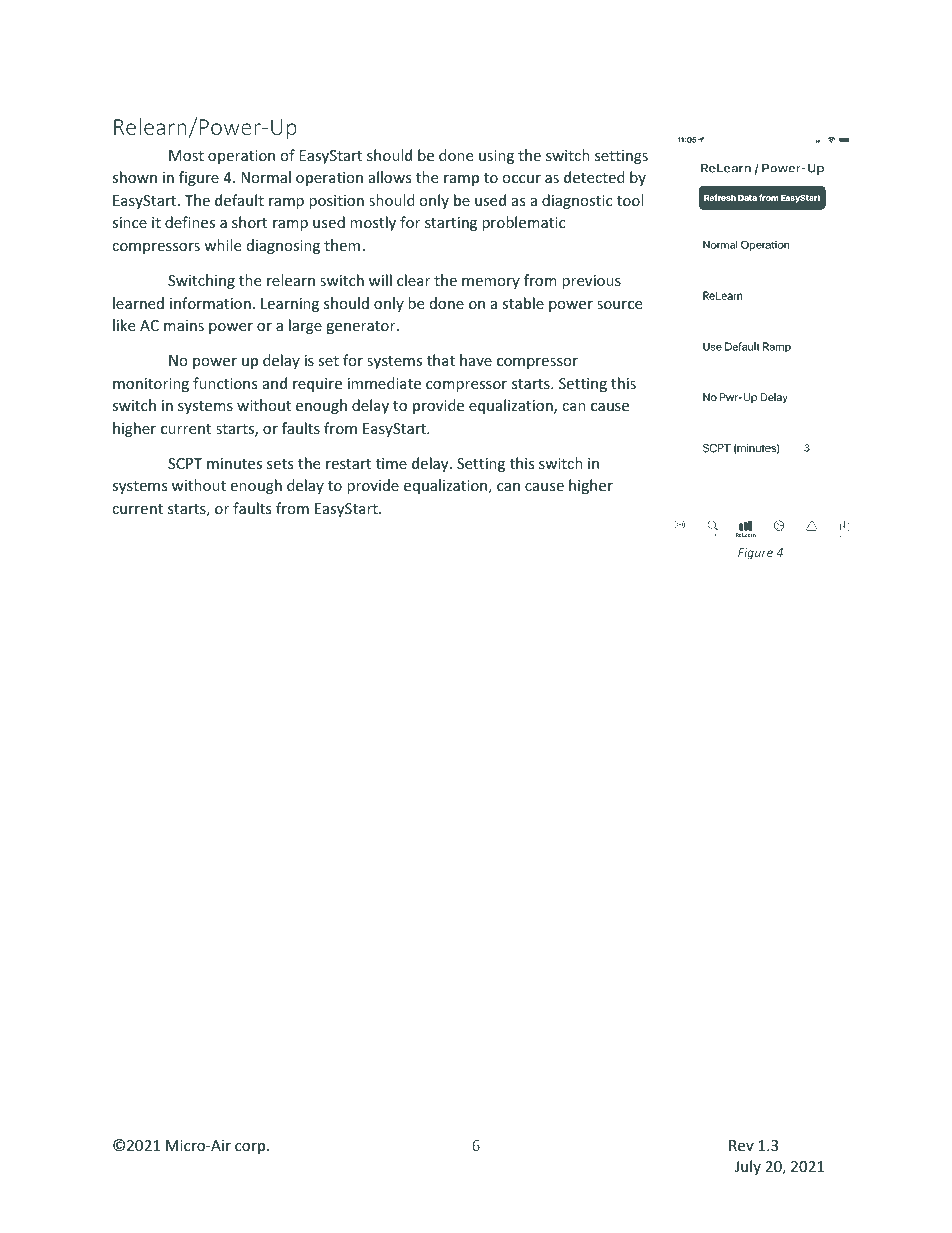  Describe the element at coordinates (151, 385) in the page. I see `monitoring` at that location.
